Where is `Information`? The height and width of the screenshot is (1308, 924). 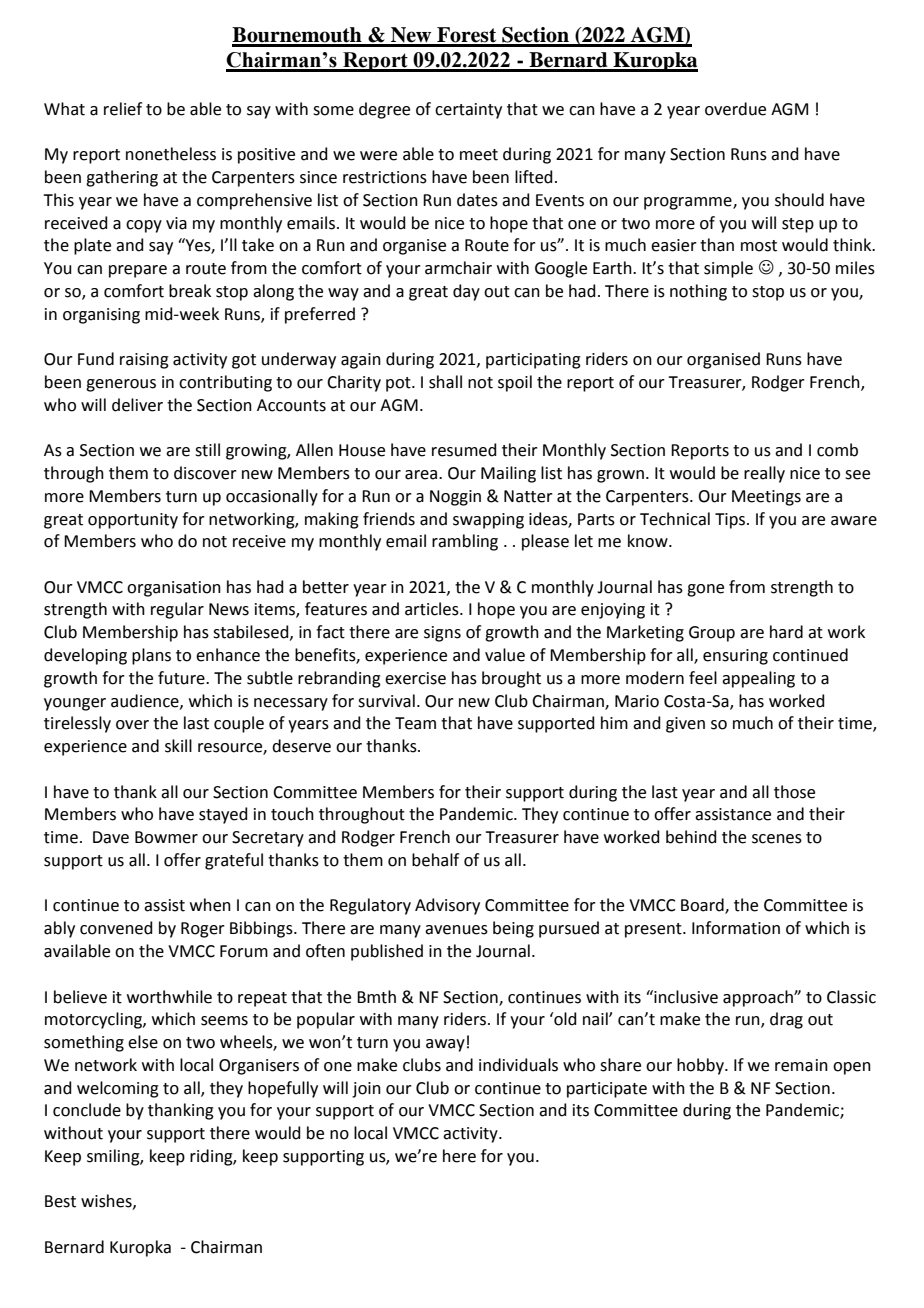
Information is located at coordinates (736, 928).
